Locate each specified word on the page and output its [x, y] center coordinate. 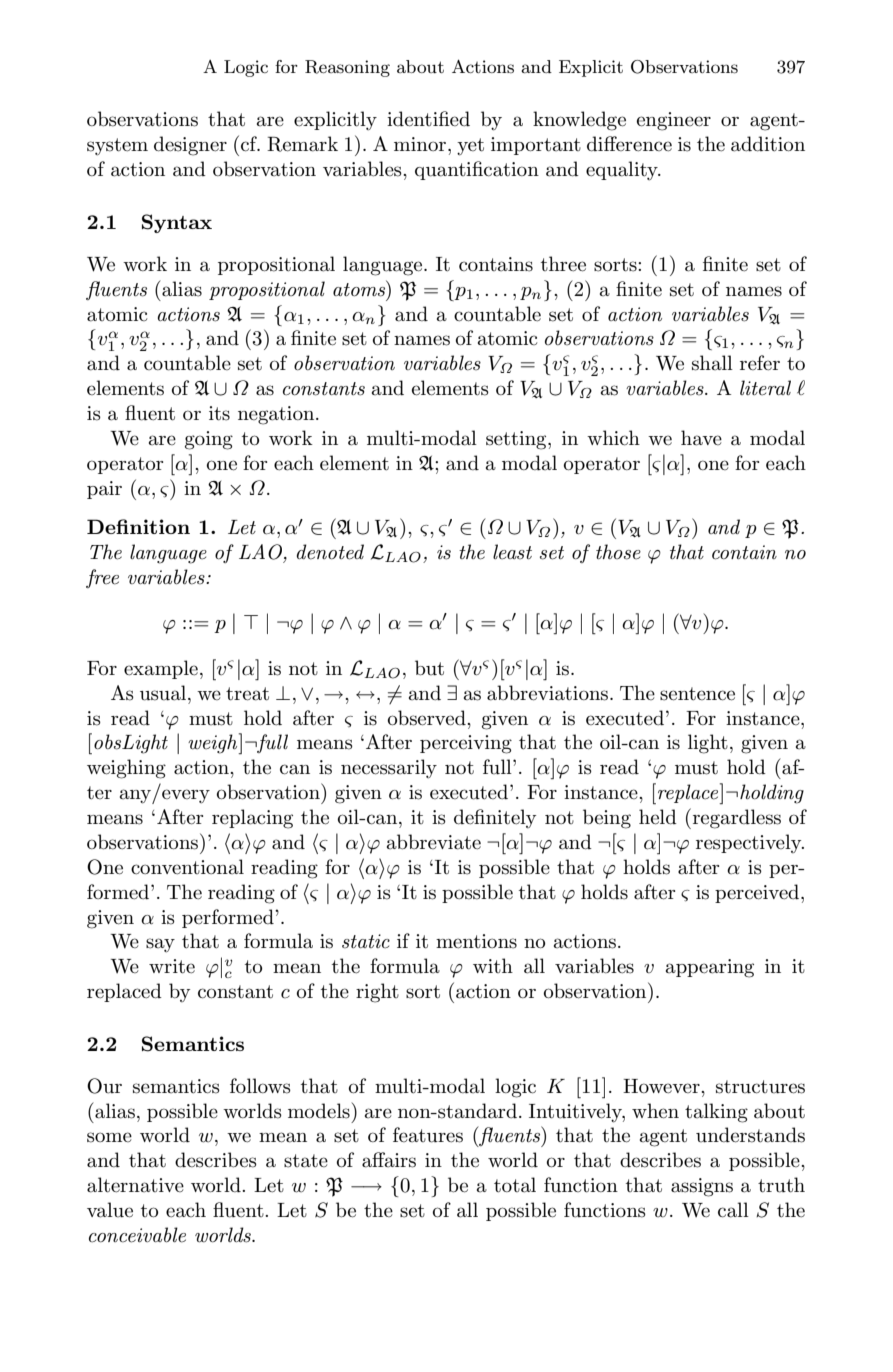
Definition [138, 526]
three [563, 264]
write [172, 966]
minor [421, 144]
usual [164, 693]
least [512, 552]
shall [712, 363]
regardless [735, 818]
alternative [135, 1185]
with [493, 965]
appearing [710, 968]
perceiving [466, 744]
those [618, 552]
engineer [674, 121]
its [219, 413]
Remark [302, 144]
